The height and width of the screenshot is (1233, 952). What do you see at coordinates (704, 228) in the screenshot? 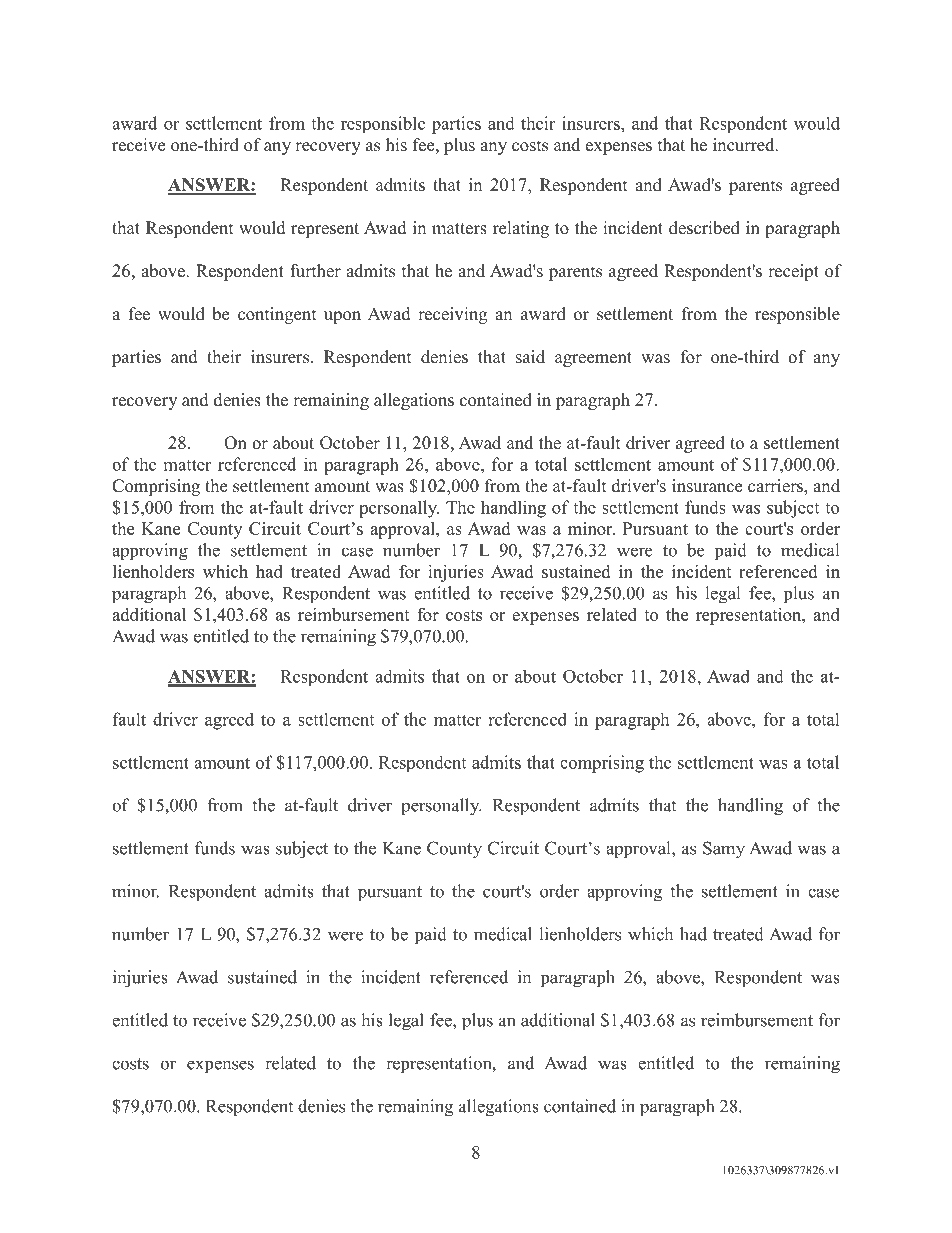
I see `described` at bounding box center [704, 228].
